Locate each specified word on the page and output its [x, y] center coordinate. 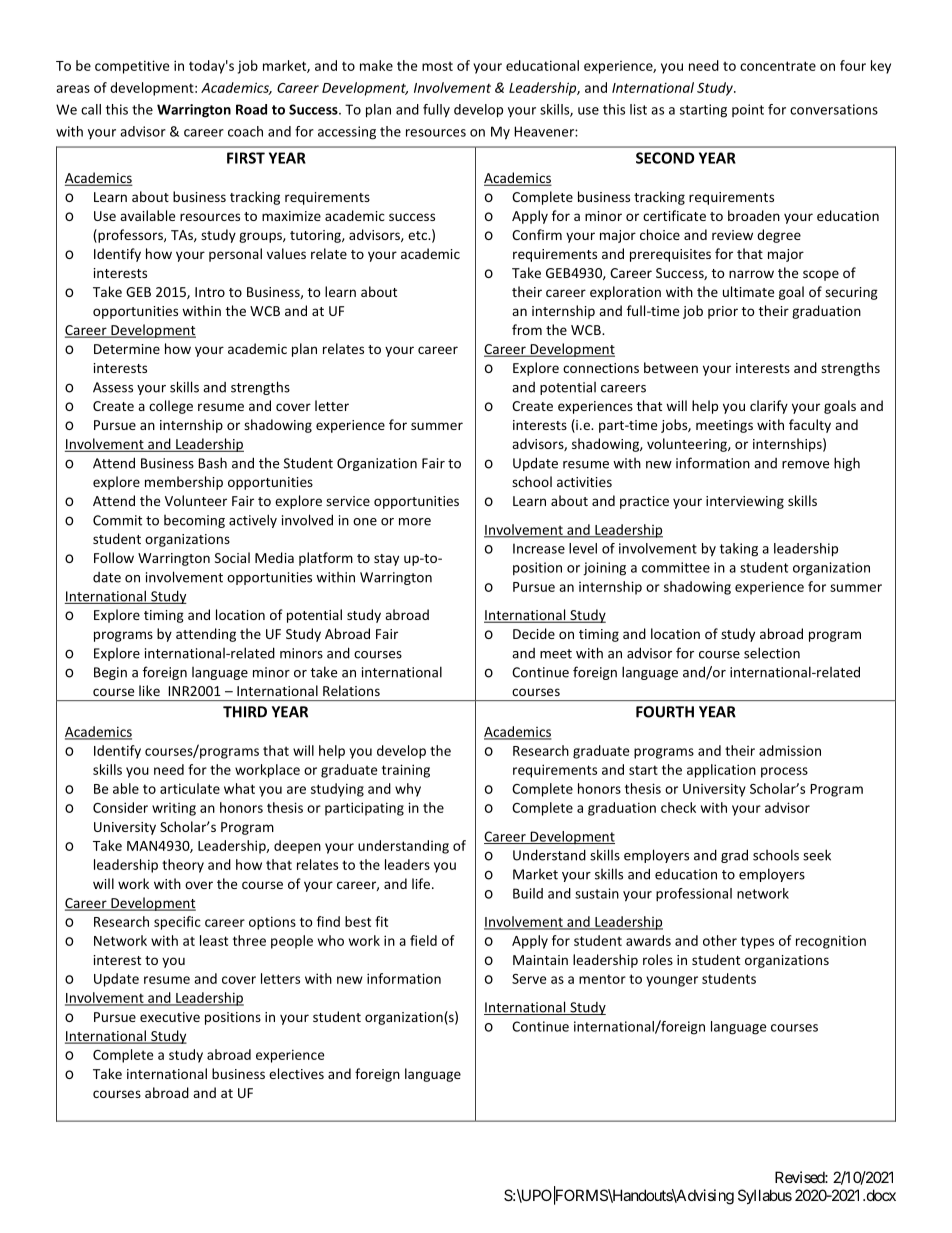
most [437, 66]
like [149, 690]
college [171, 407]
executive [170, 1017]
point [748, 110]
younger [672, 981]
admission [790, 750]
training [406, 771]
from [527, 329]
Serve [529, 979]
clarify [769, 407]
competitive [132, 67]
